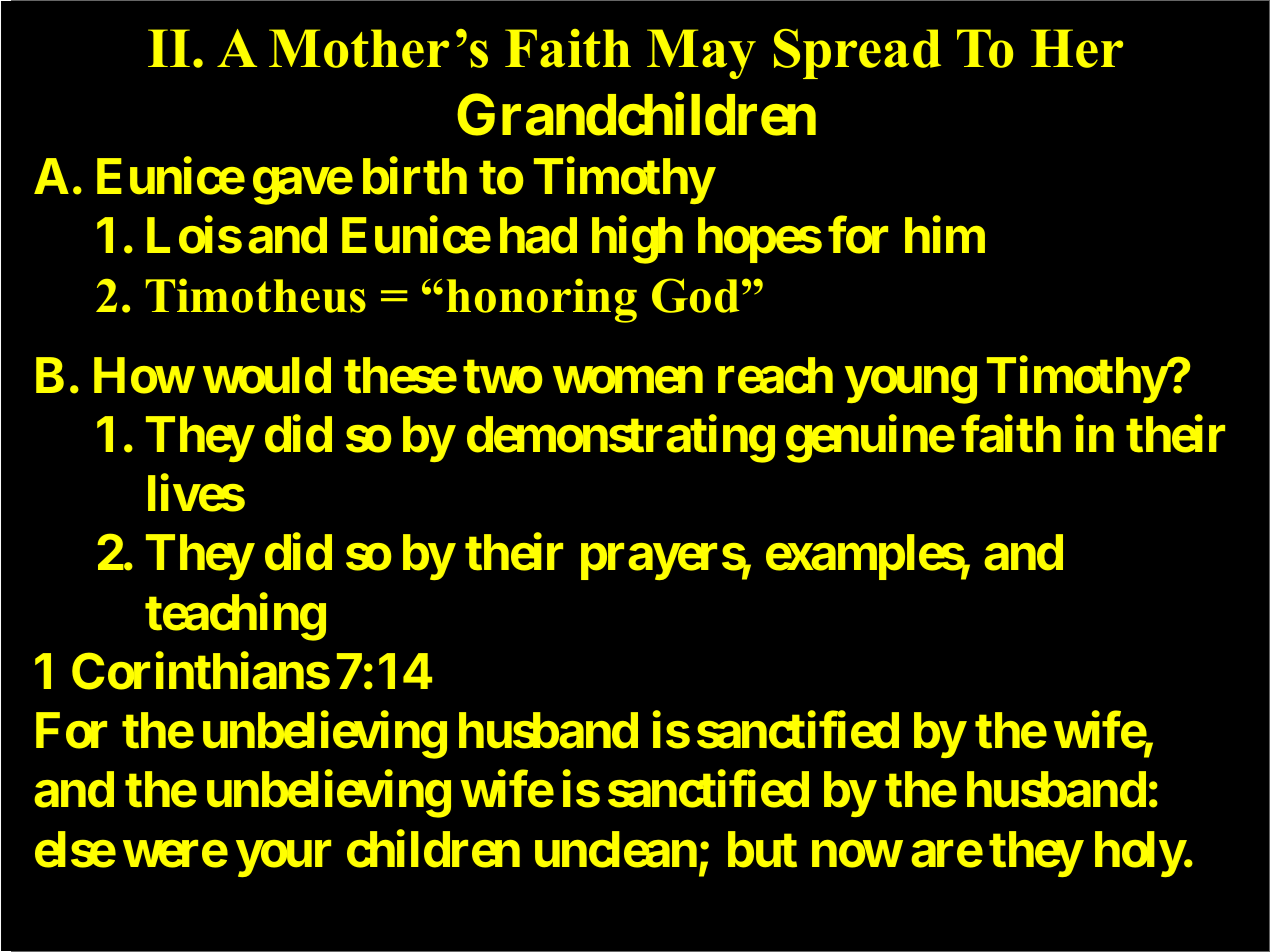  Describe the element at coordinates (775, 375) in the image. I see `reach` at that location.
